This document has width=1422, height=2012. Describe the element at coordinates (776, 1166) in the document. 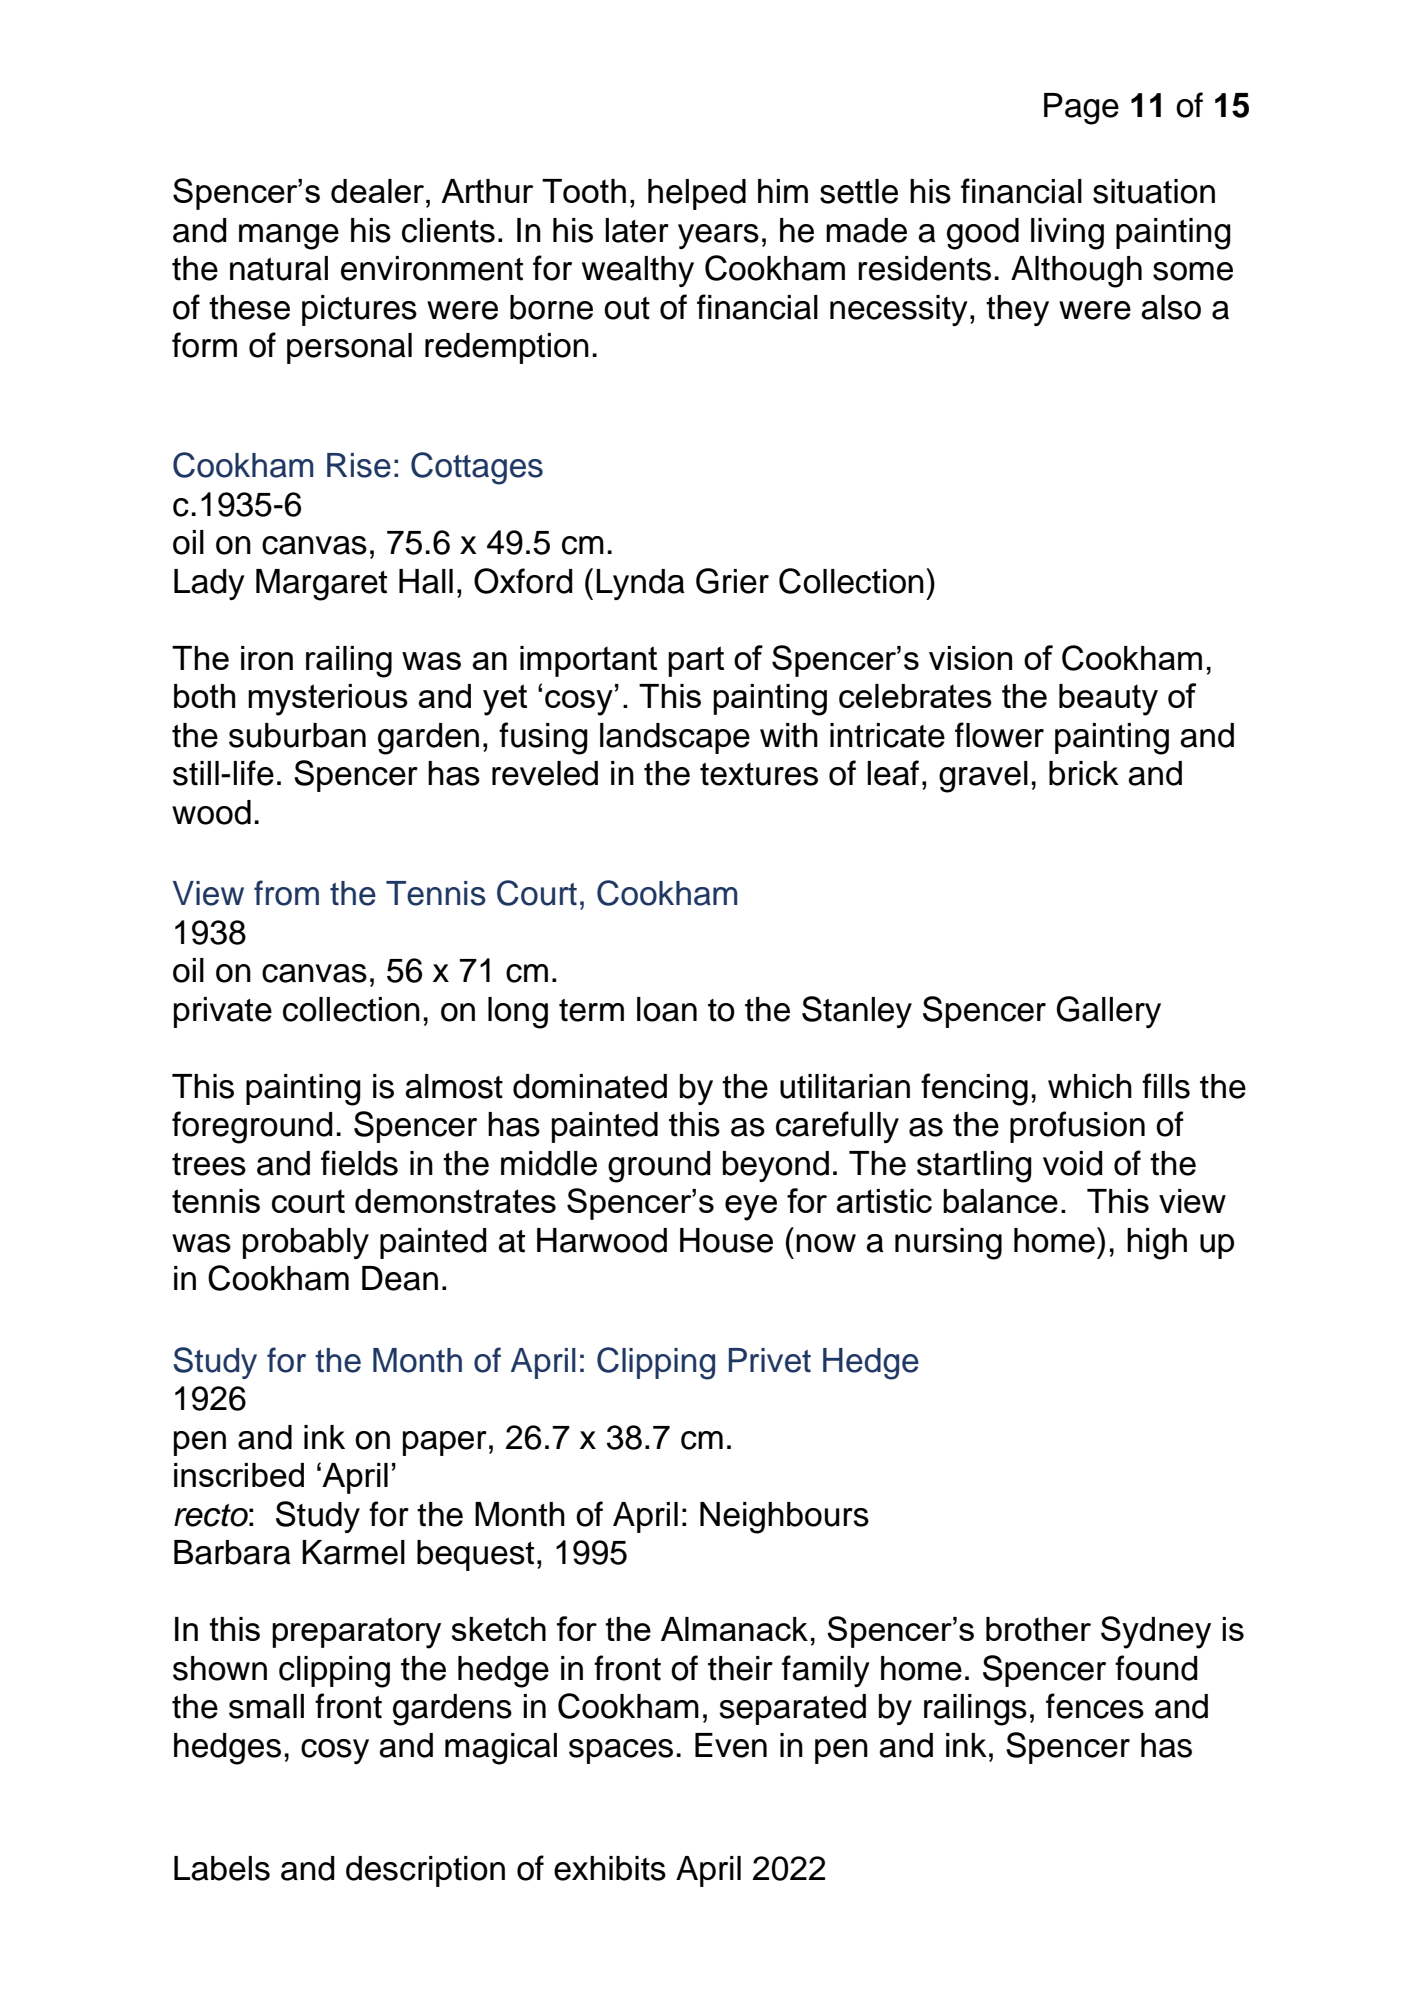

I see `beyond` at that location.
